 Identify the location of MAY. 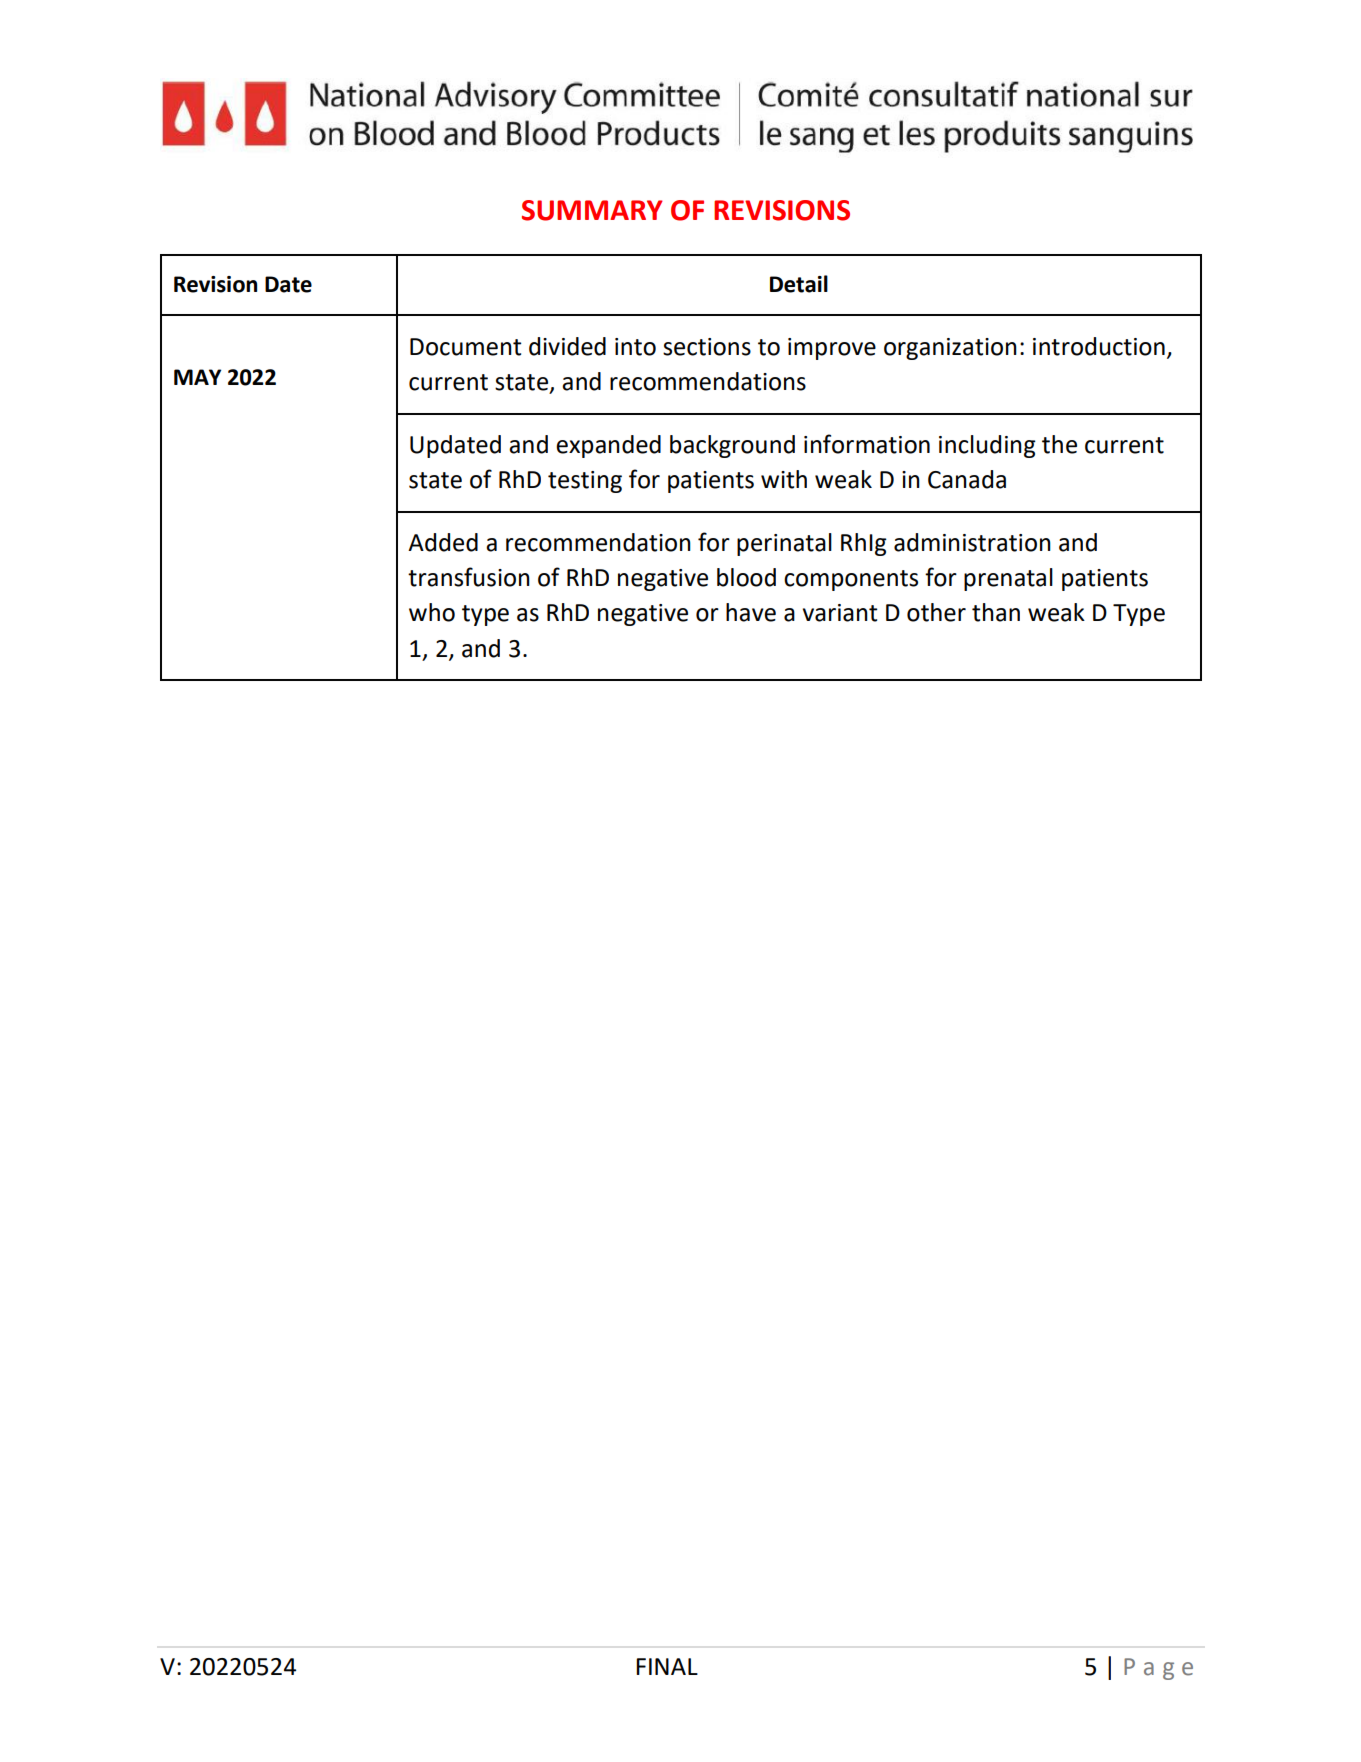
(197, 377).
